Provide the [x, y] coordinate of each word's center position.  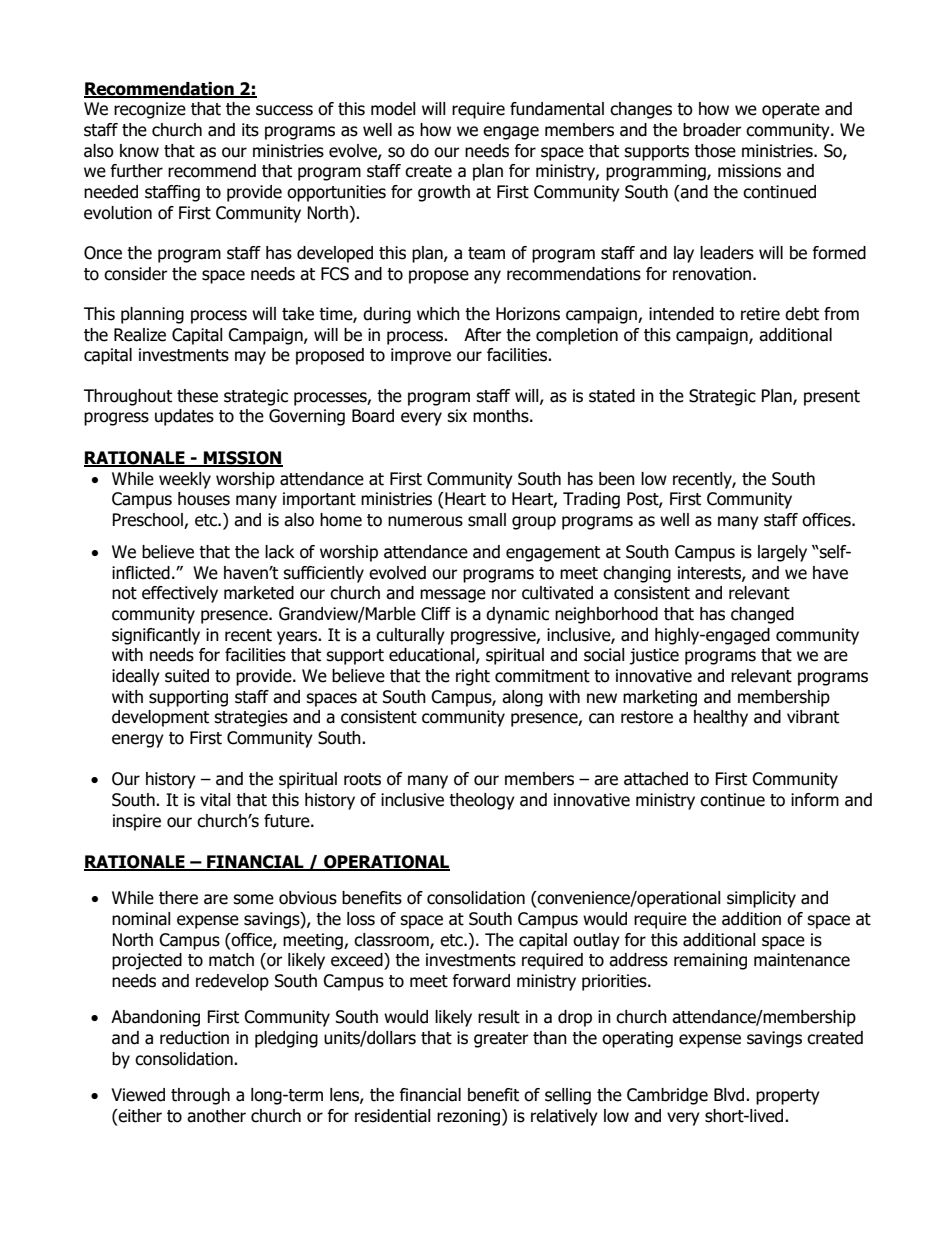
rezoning [470, 1117]
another [216, 1116]
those [715, 151]
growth [444, 193]
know [139, 151]
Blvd [730, 1095]
